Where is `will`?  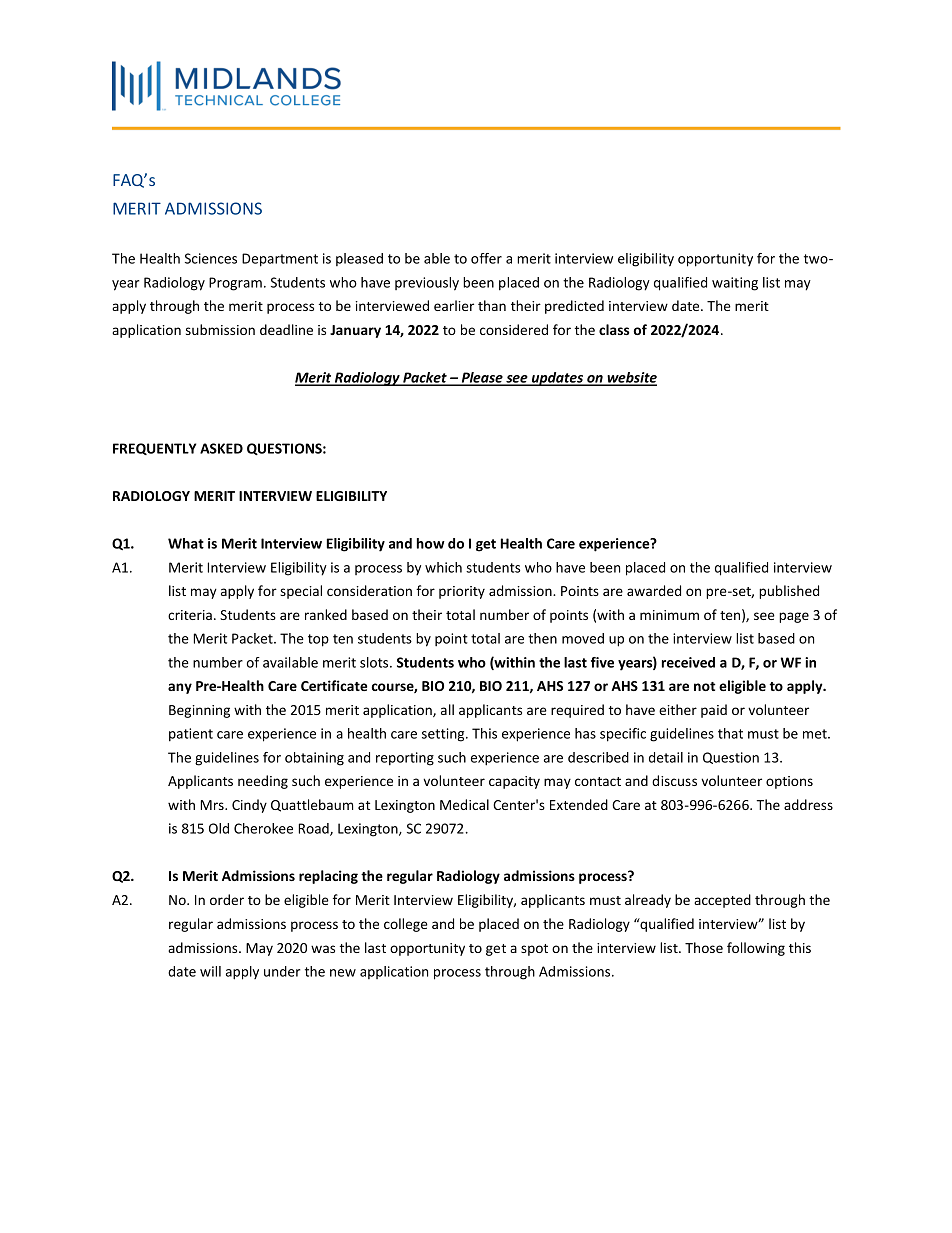
will is located at coordinates (210, 971).
